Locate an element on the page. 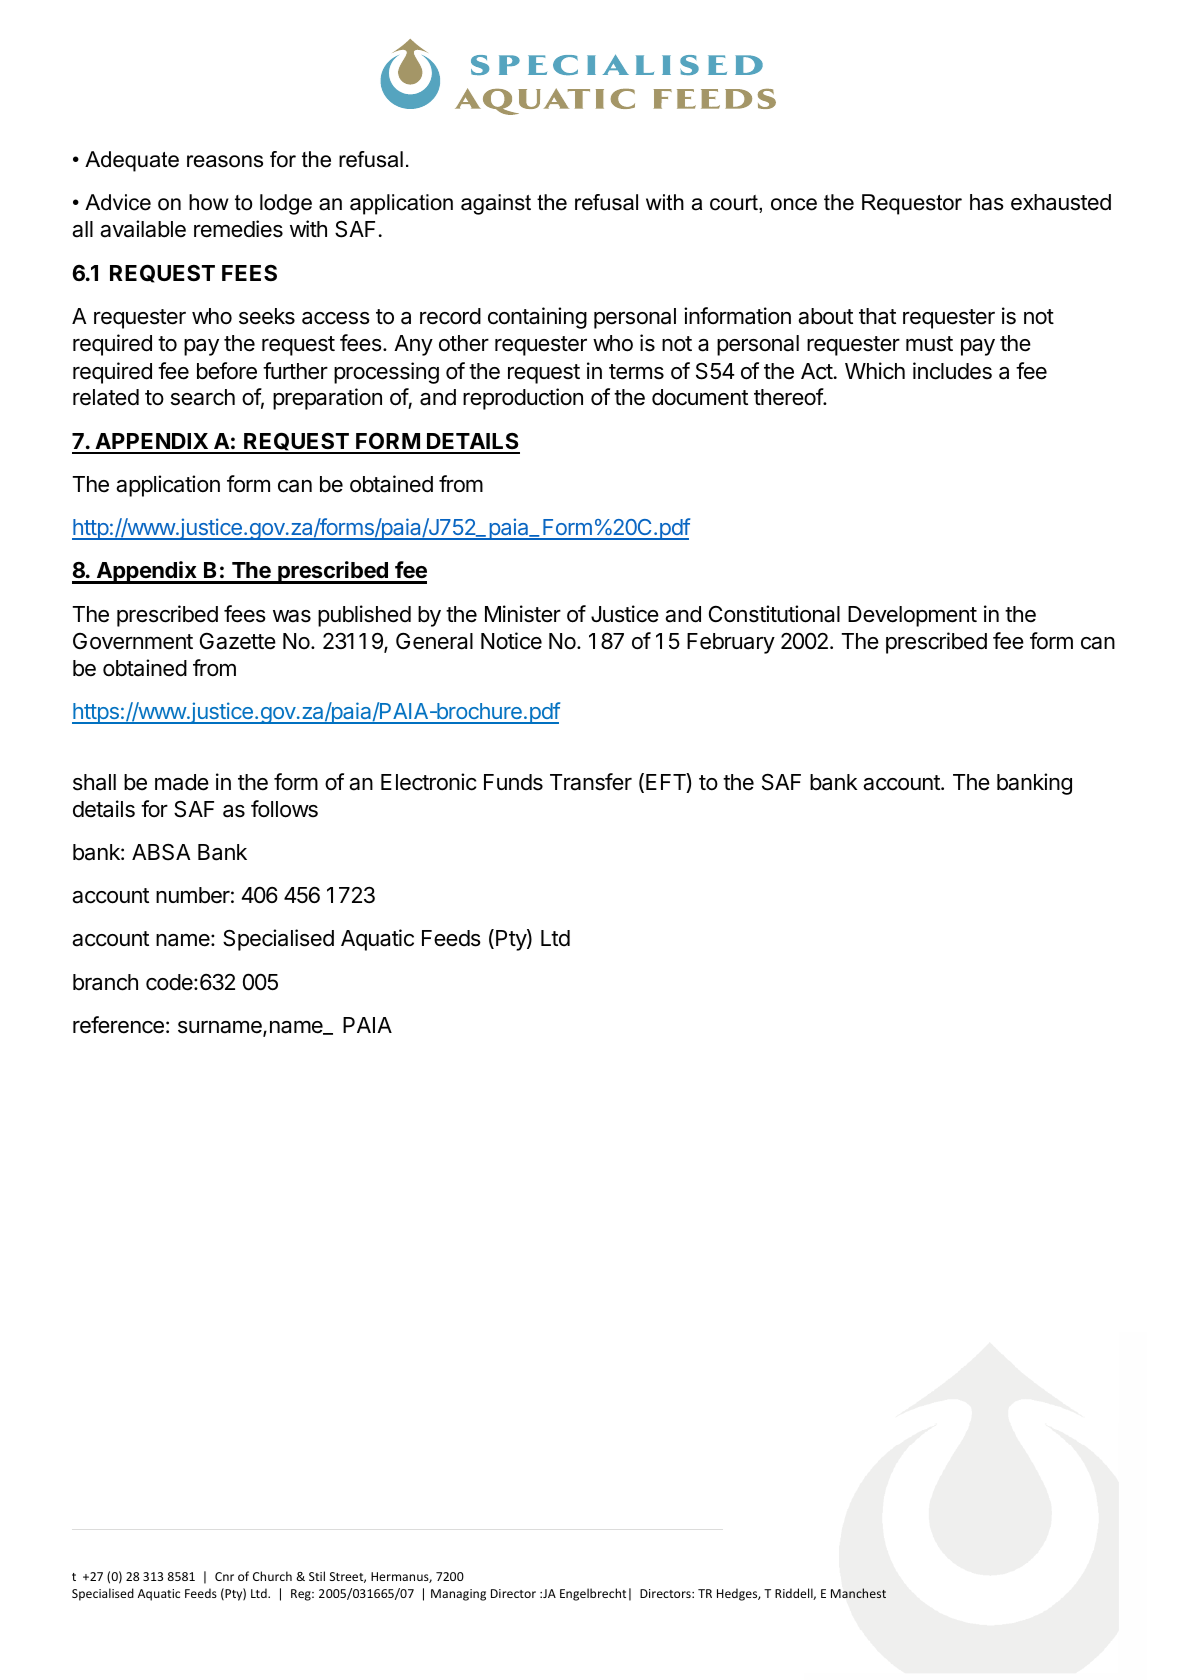 This image has height=1680, width=1188. follows is located at coordinates (284, 809).
